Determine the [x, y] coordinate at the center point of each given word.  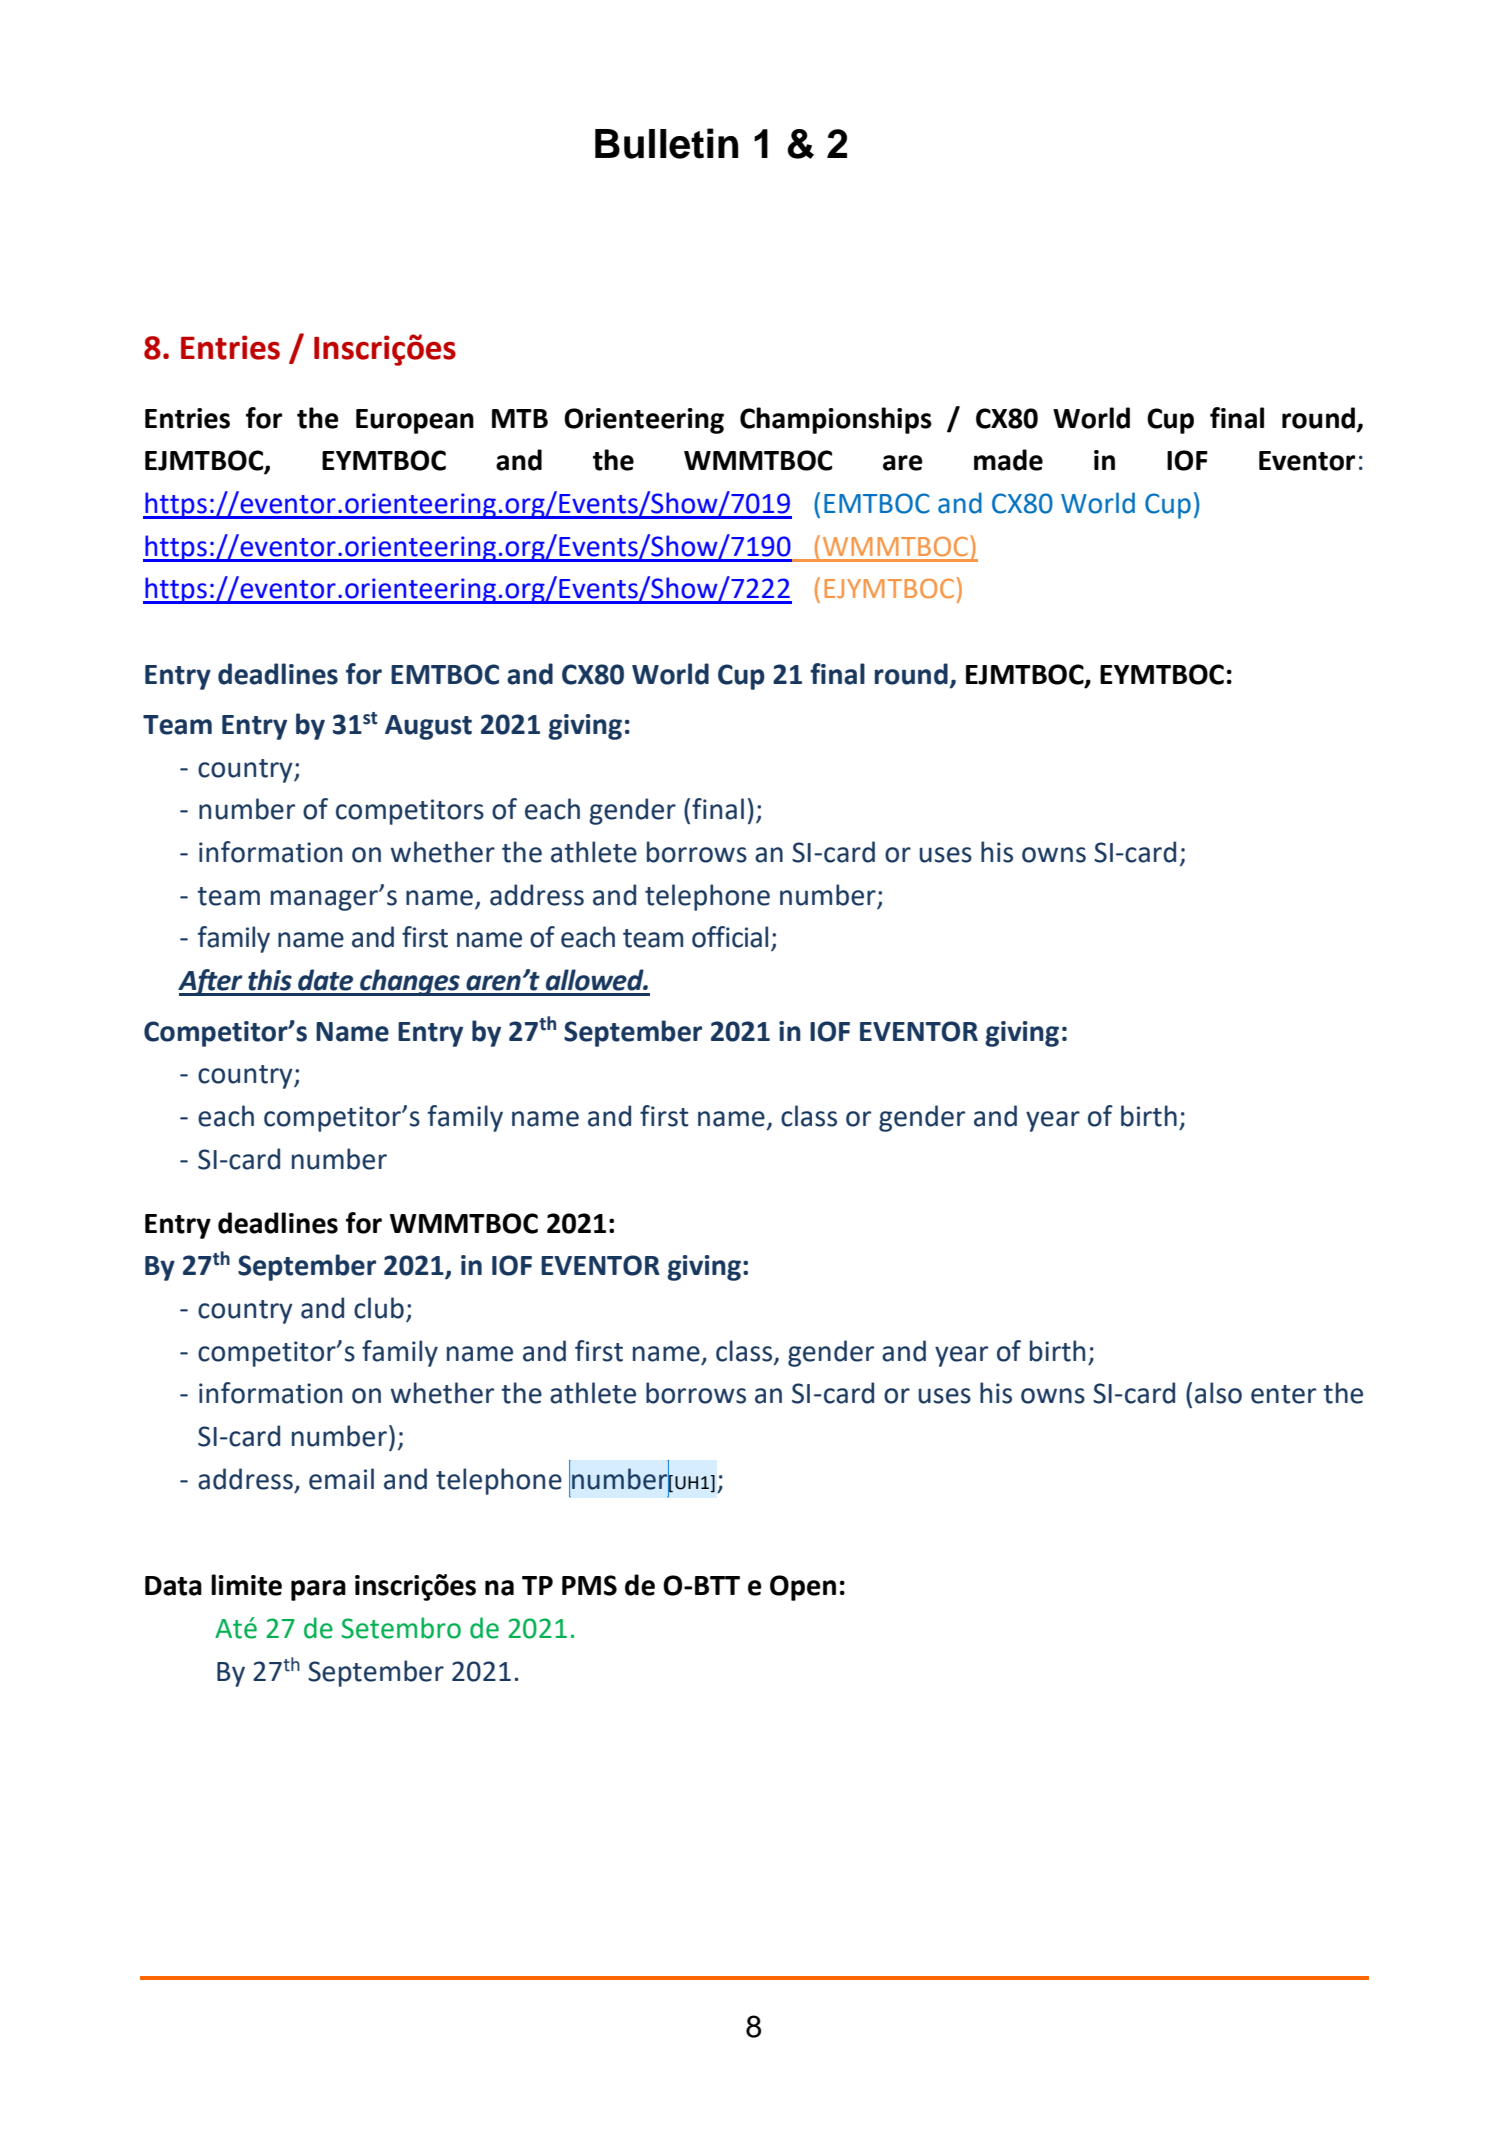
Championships [836, 420]
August [428, 727]
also [1218, 1393]
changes [410, 982]
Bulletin [666, 143]
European [415, 421]
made [1008, 460]
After [211, 982]
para [318, 1590]
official [730, 937]
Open [803, 1588]
